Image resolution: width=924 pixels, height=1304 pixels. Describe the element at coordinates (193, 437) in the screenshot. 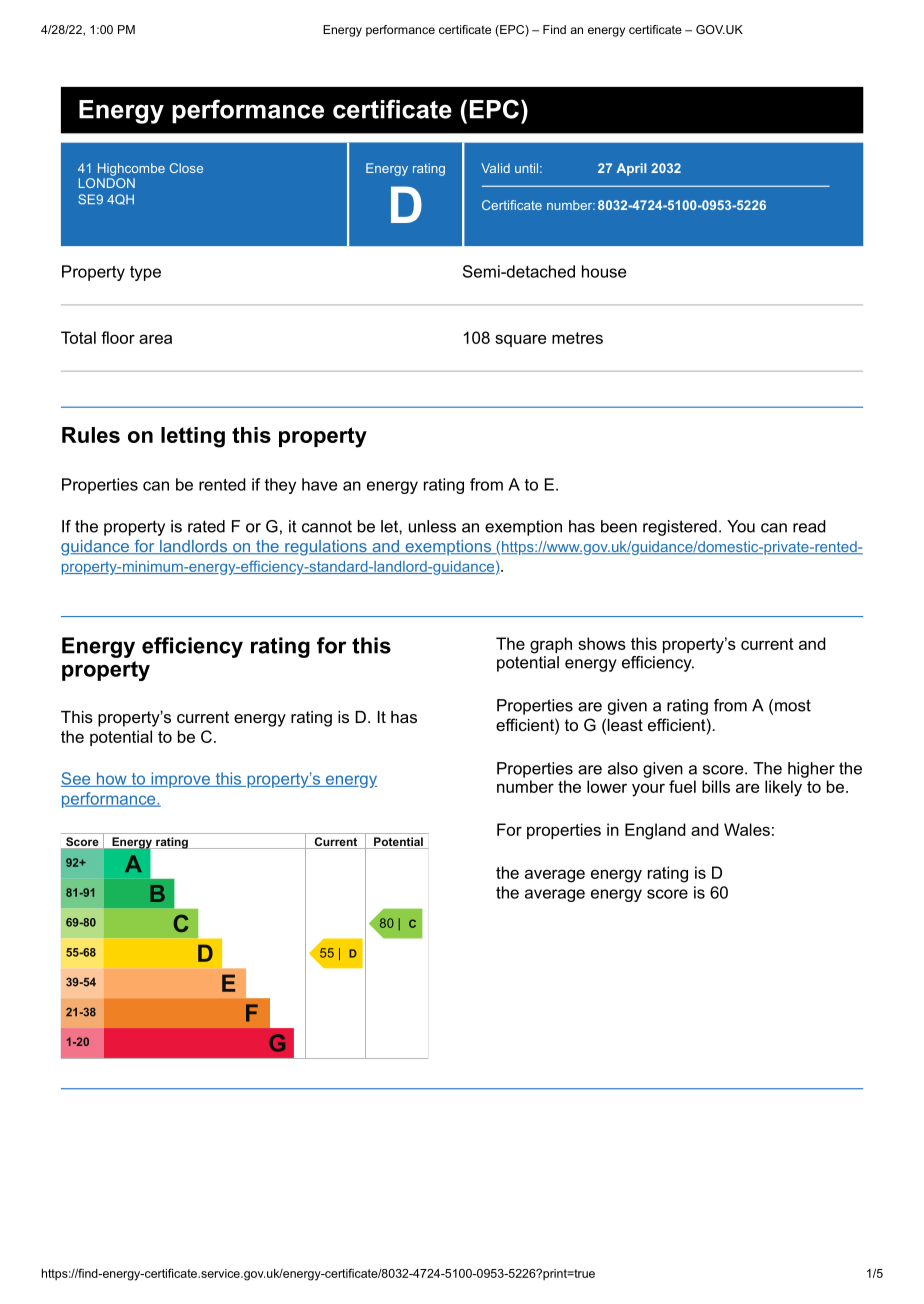

I see `letting` at that location.
